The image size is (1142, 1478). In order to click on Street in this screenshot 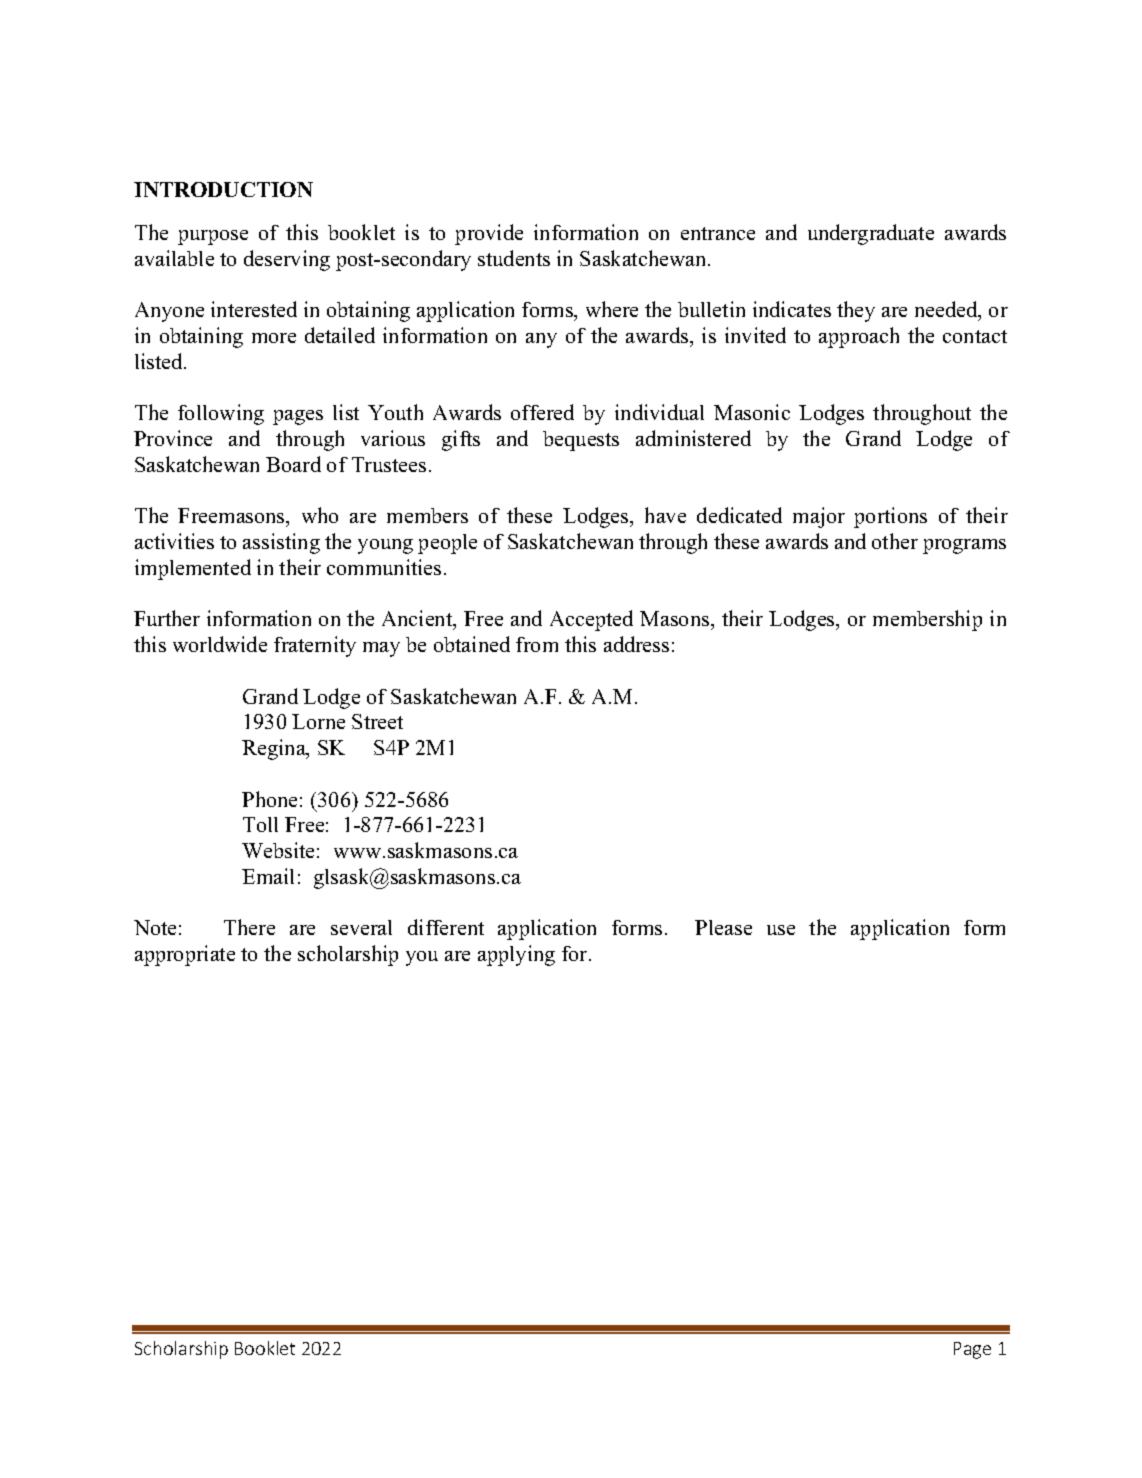, I will do `click(377, 721)`.
